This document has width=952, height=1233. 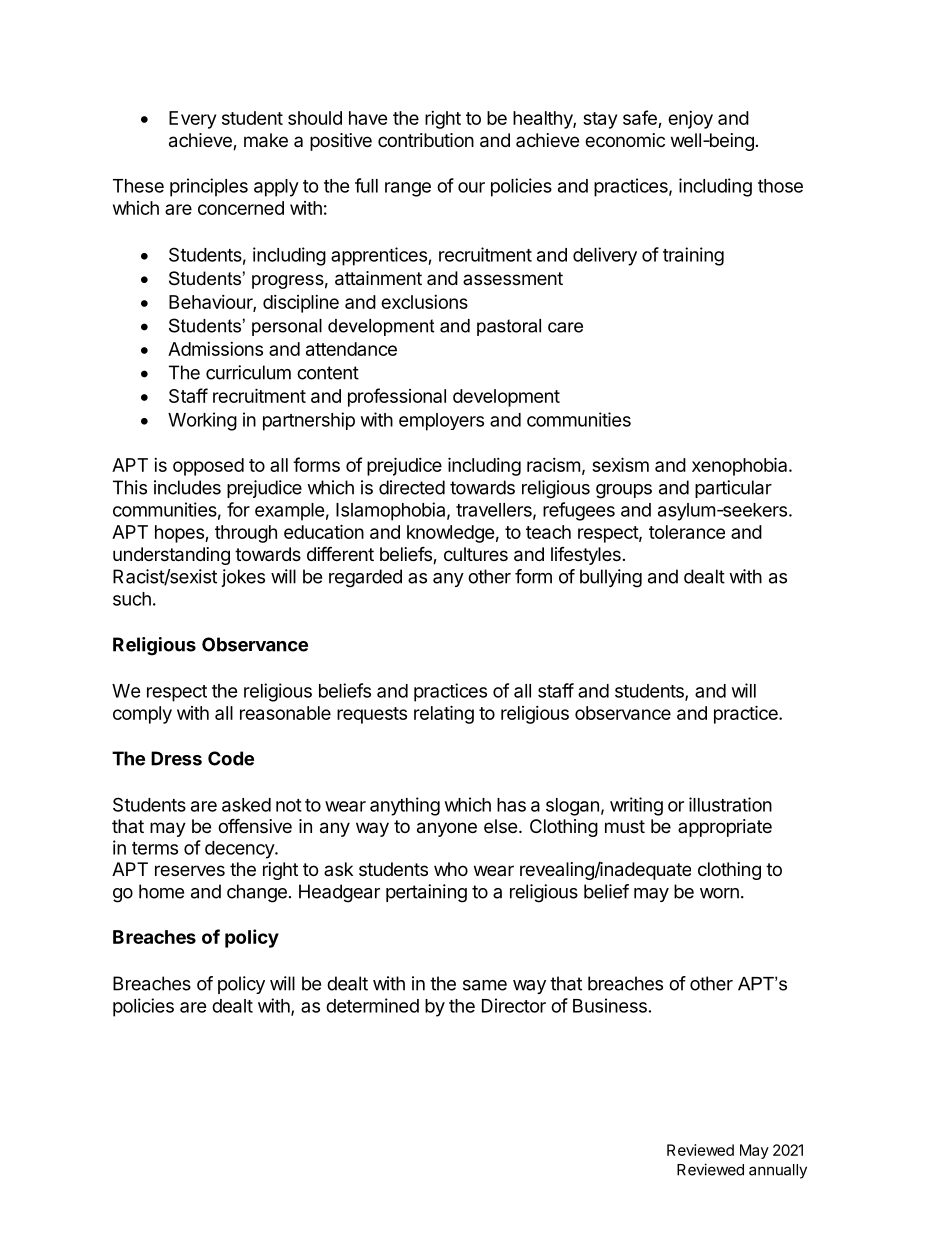 I want to click on pastoral, so click(x=509, y=327).
